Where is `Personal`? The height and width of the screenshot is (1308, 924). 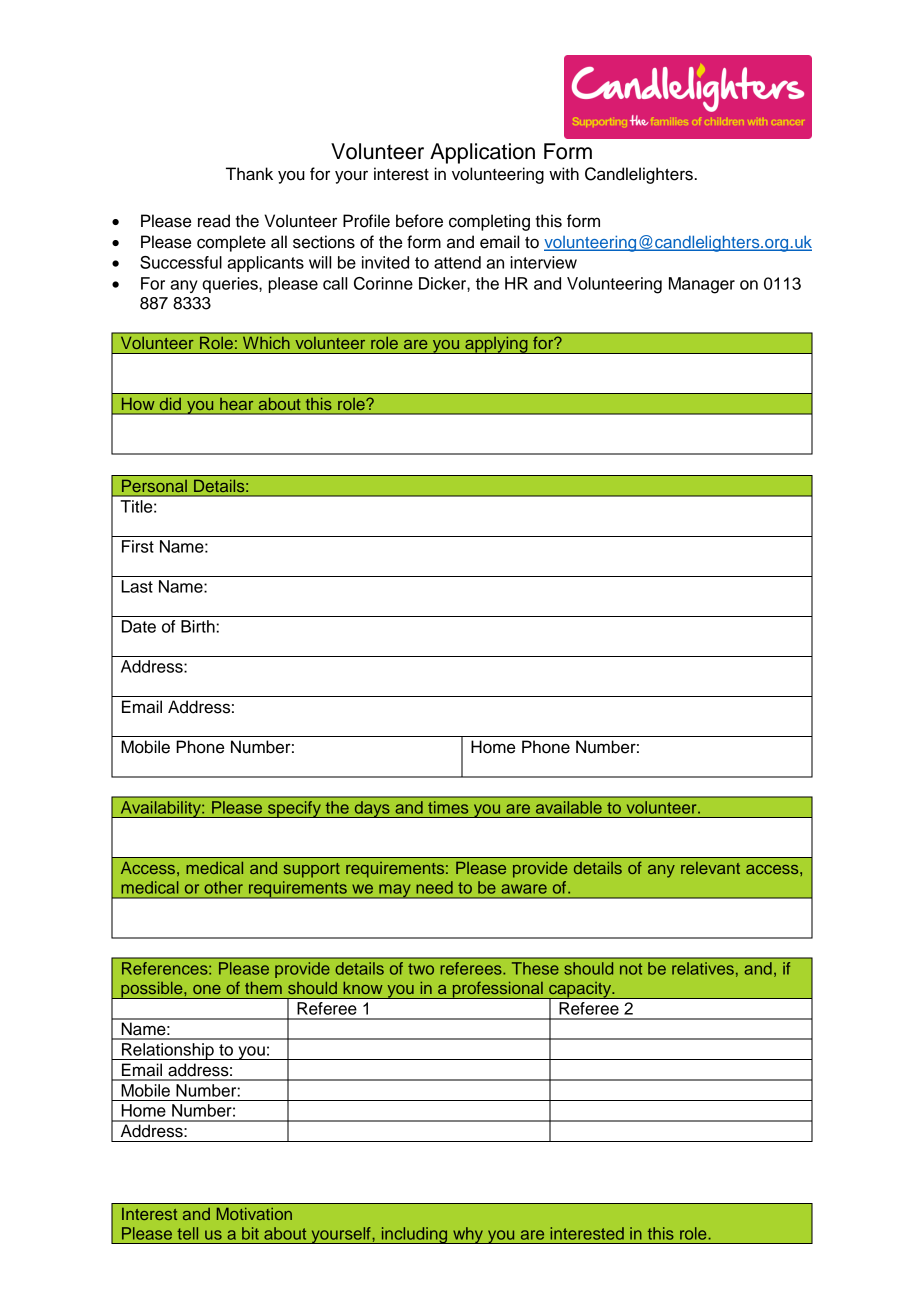
Personal is located at coordinates (154, 486).
